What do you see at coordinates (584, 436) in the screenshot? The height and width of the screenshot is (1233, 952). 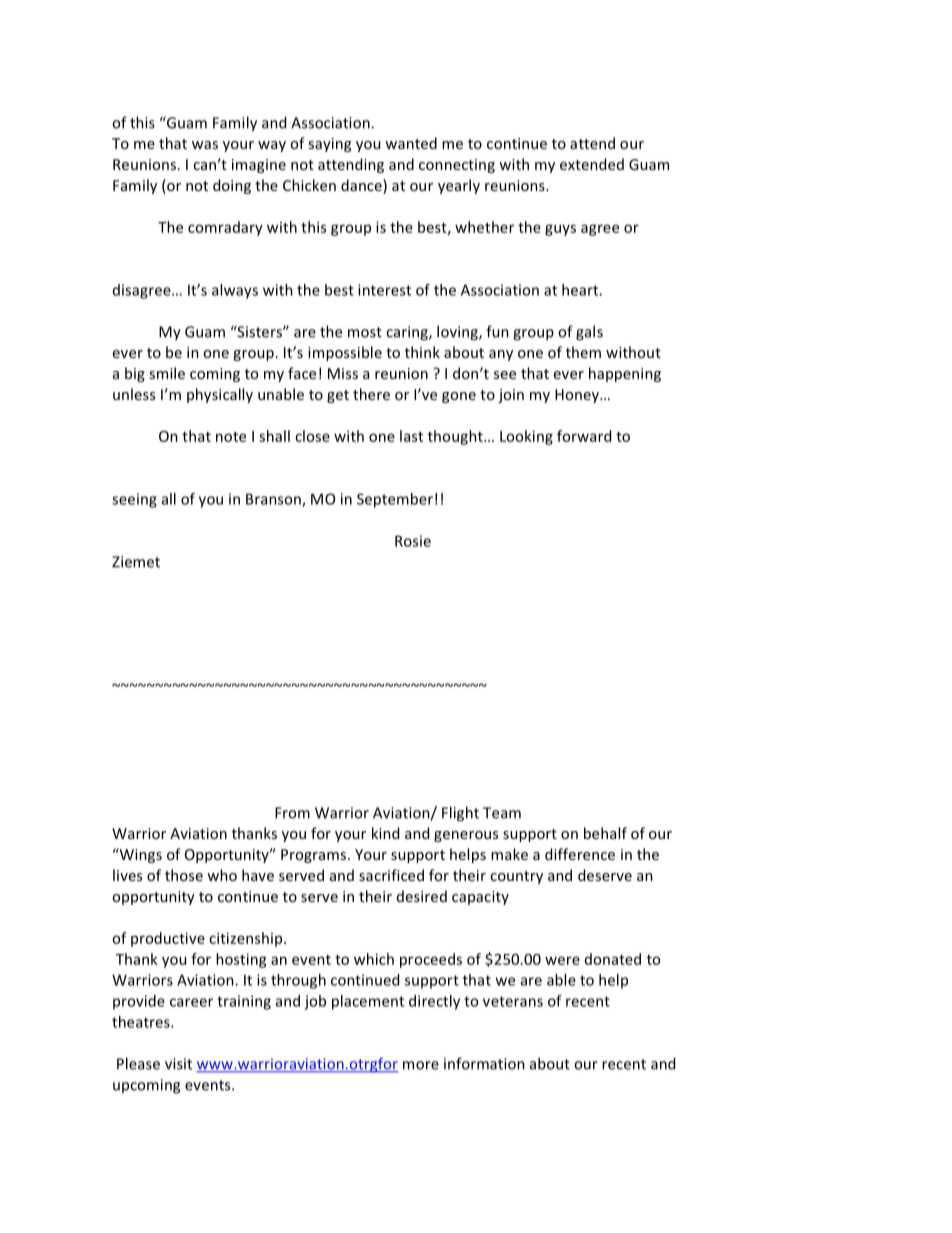 I see `forward` at bounding box center [584, 436].
